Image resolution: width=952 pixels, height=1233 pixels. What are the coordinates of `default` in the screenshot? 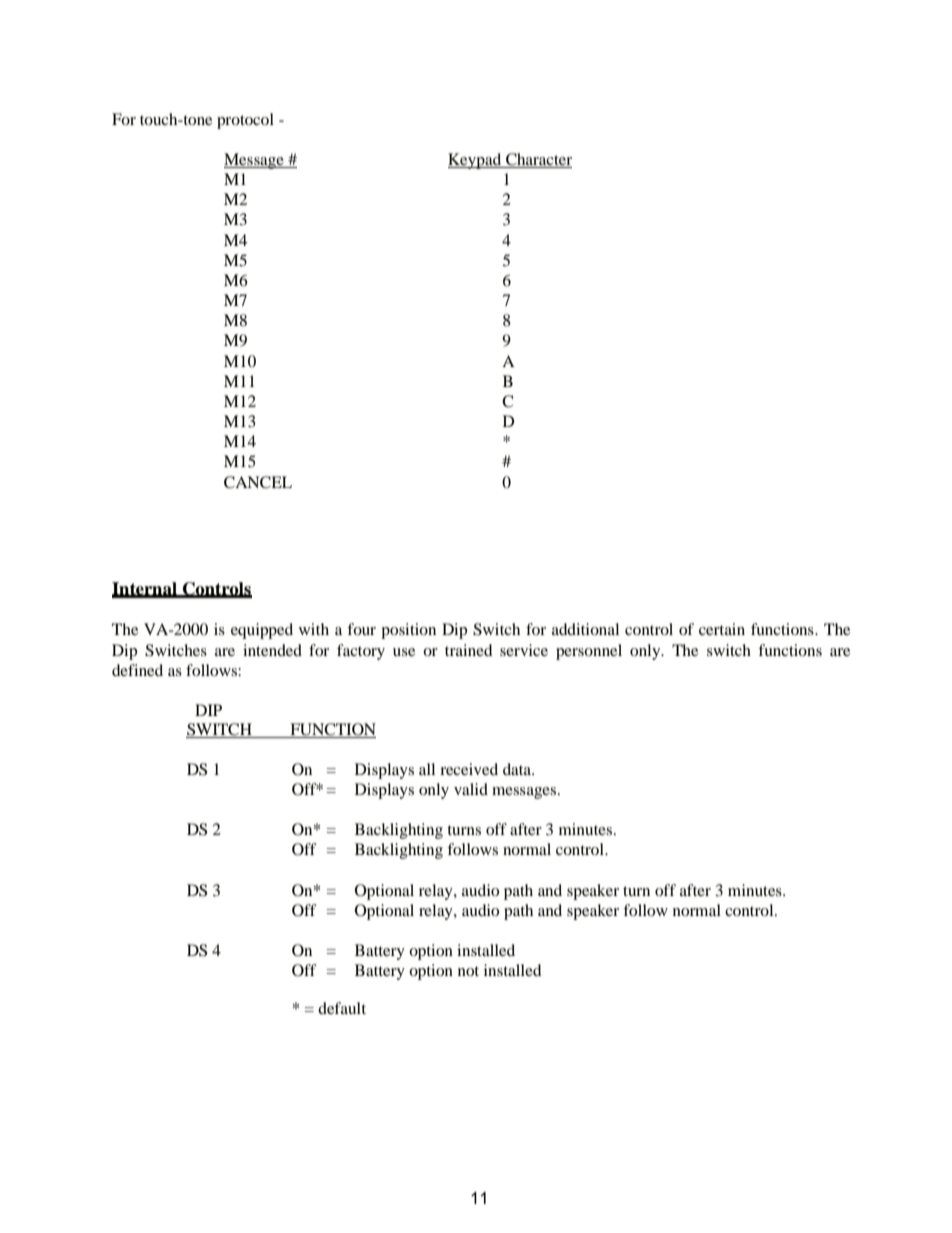 It's located at (342, 1008).
